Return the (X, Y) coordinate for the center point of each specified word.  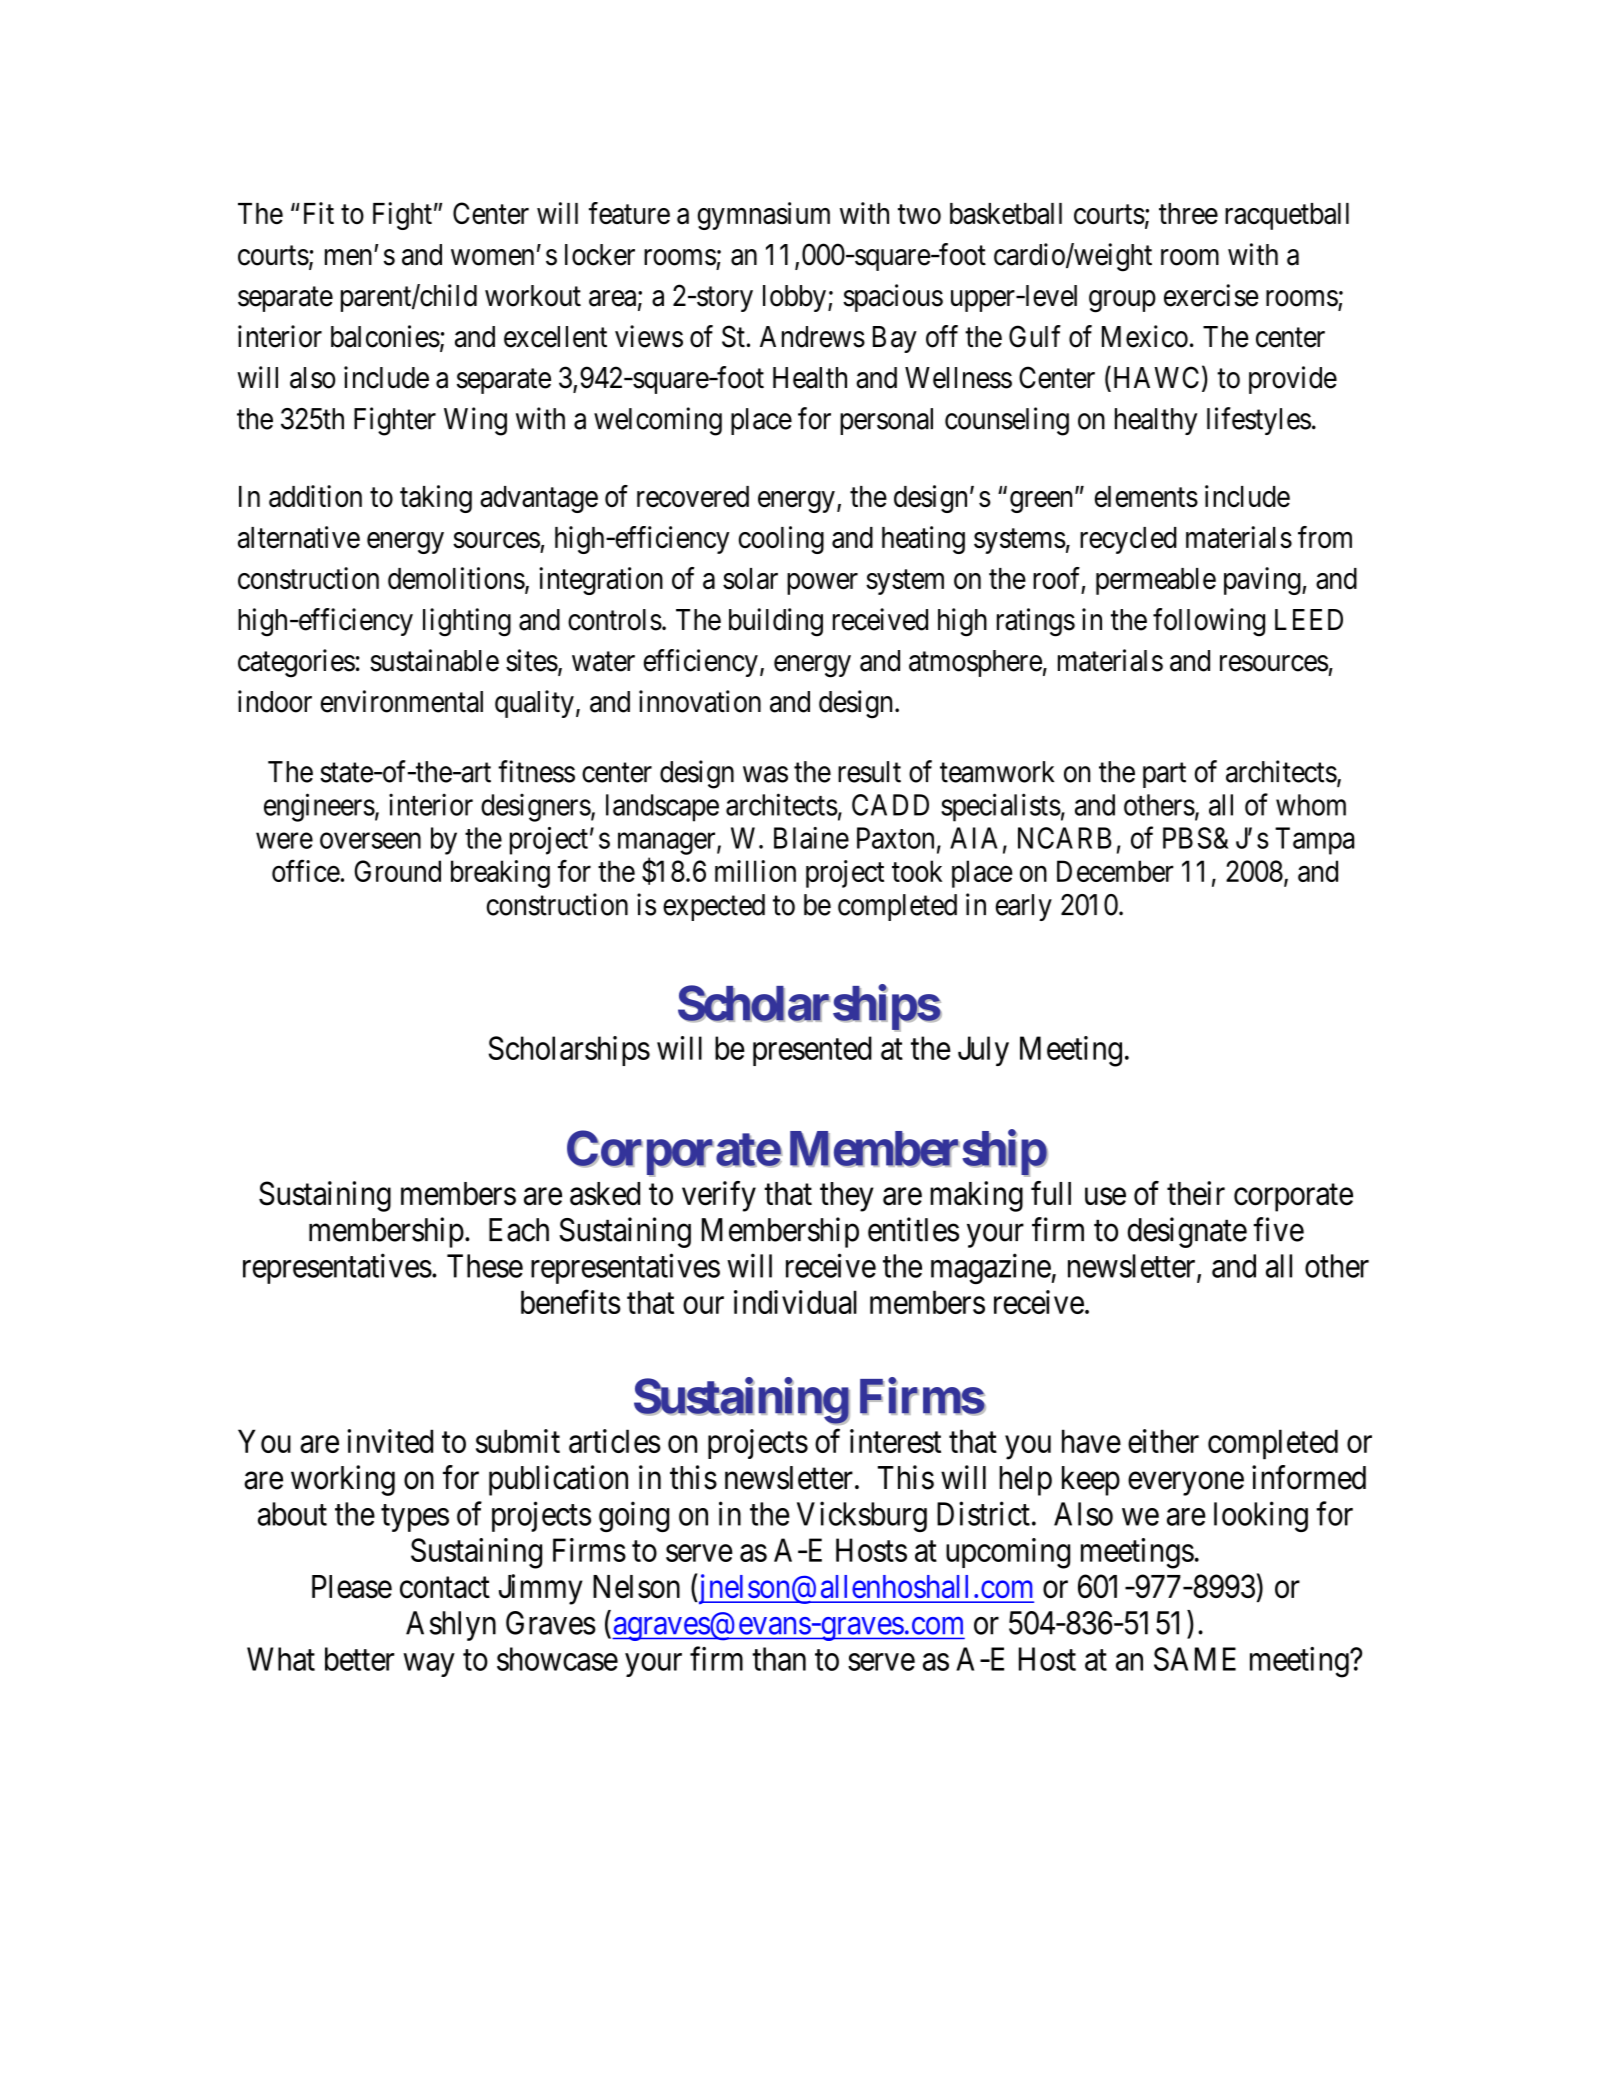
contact (445, 1588)
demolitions (456, 578)
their (1196, 1193)
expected (714, 907)
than (779, 1659)
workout (533, 296)
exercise (1211, 295)
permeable (1156, 581)
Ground (397, 871)
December (1115, 871)
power (822, 584)
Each (519, 1230)
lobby (794, 298)
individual (795, 1302)
